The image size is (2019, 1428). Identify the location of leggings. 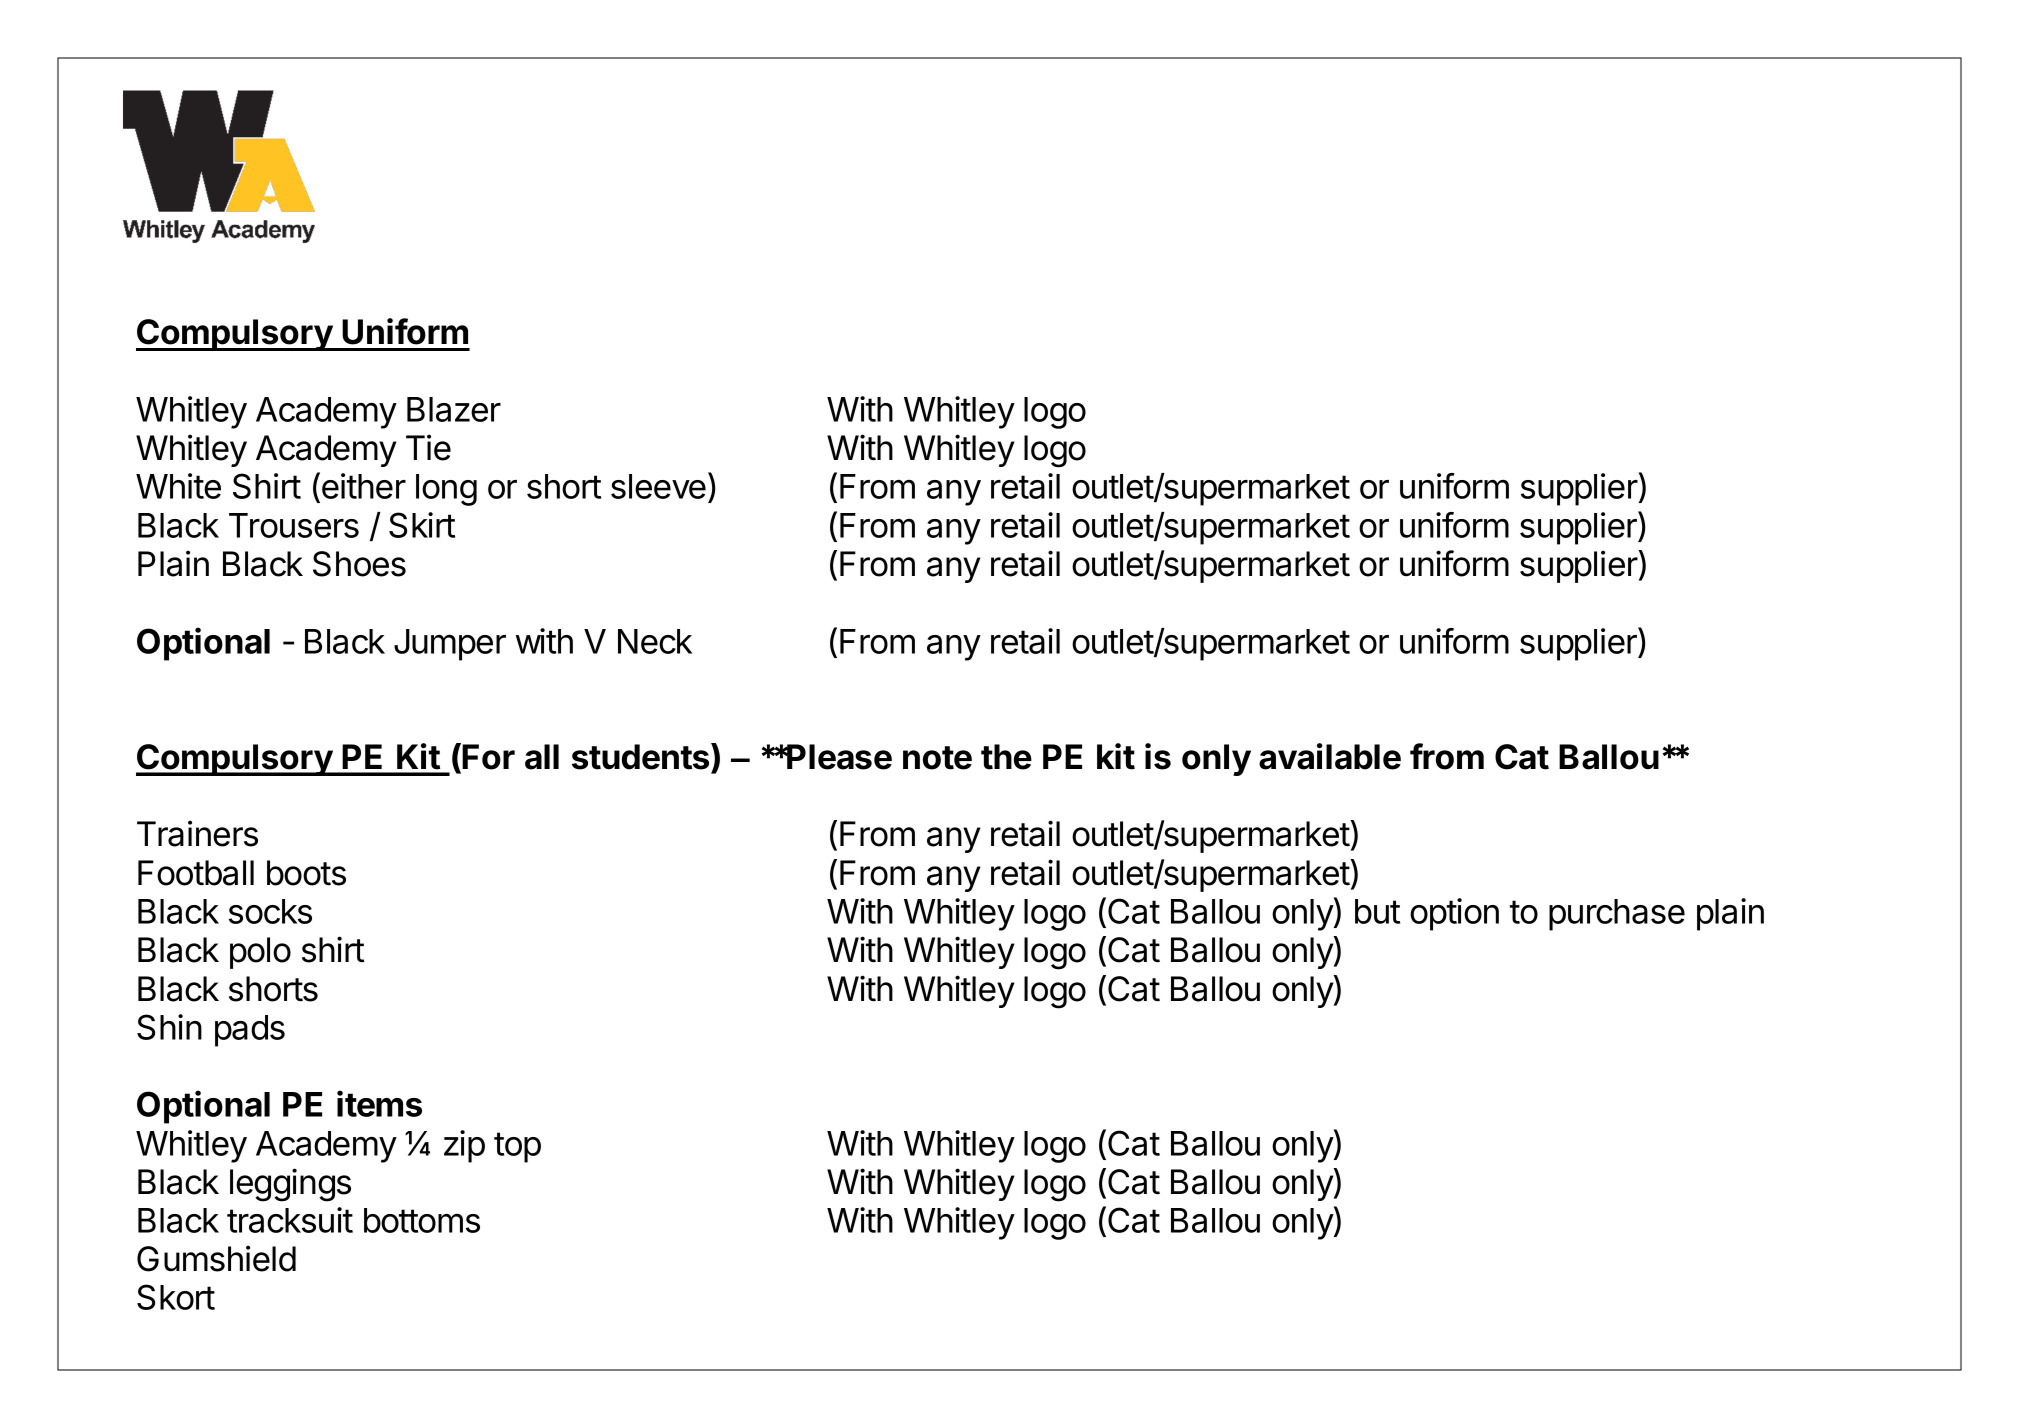
(290, 1185).
